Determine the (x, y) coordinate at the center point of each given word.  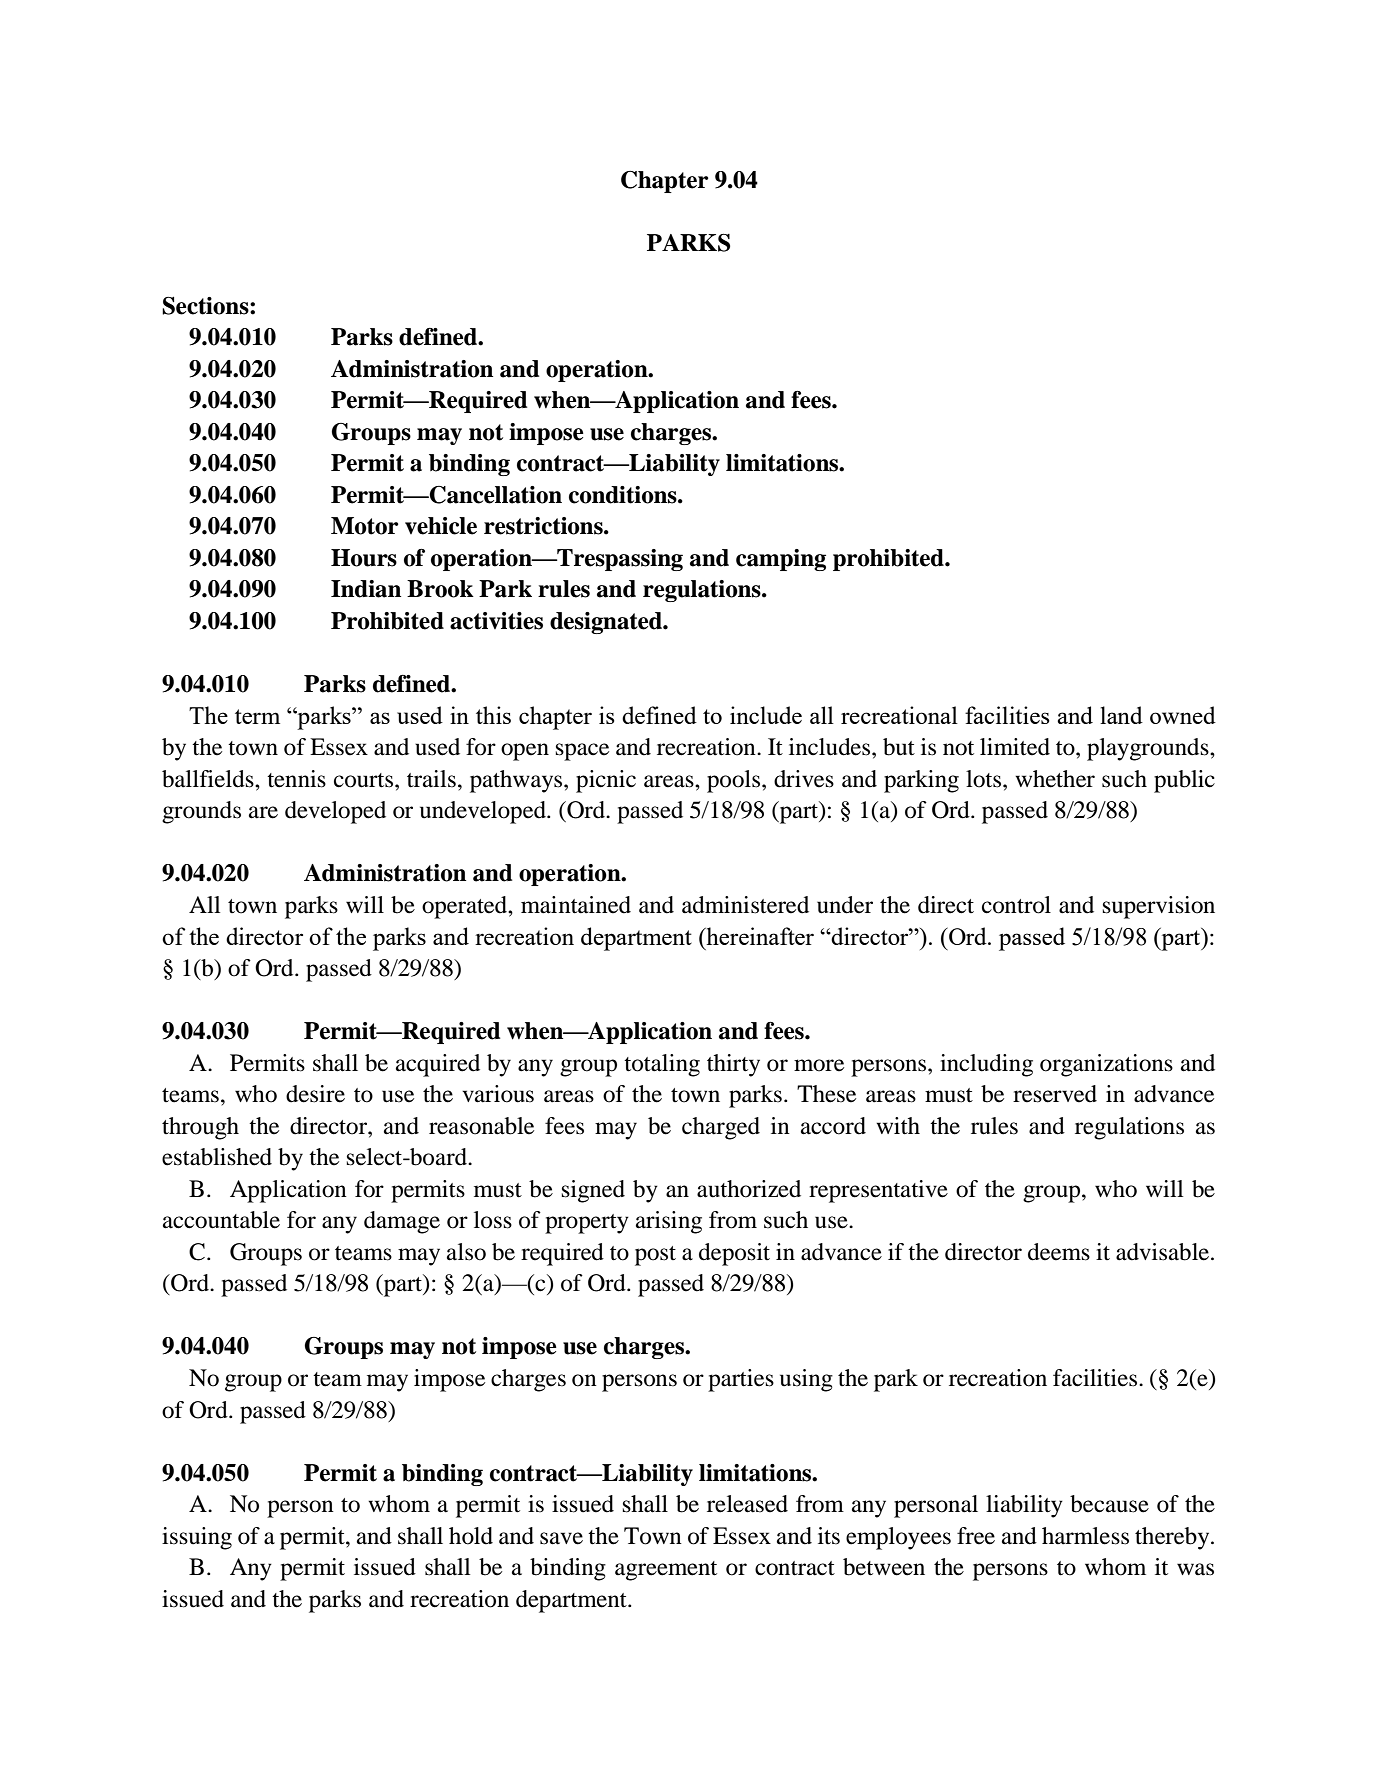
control (1016, 905)
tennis (296, 779)
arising (669, 1222)
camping (781, 560)
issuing (197, 1538)
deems (1059, 1252)
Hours (364, 558)
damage (402, 1222)
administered (745, 905)
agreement (666, 1571)
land (1121, 715)
